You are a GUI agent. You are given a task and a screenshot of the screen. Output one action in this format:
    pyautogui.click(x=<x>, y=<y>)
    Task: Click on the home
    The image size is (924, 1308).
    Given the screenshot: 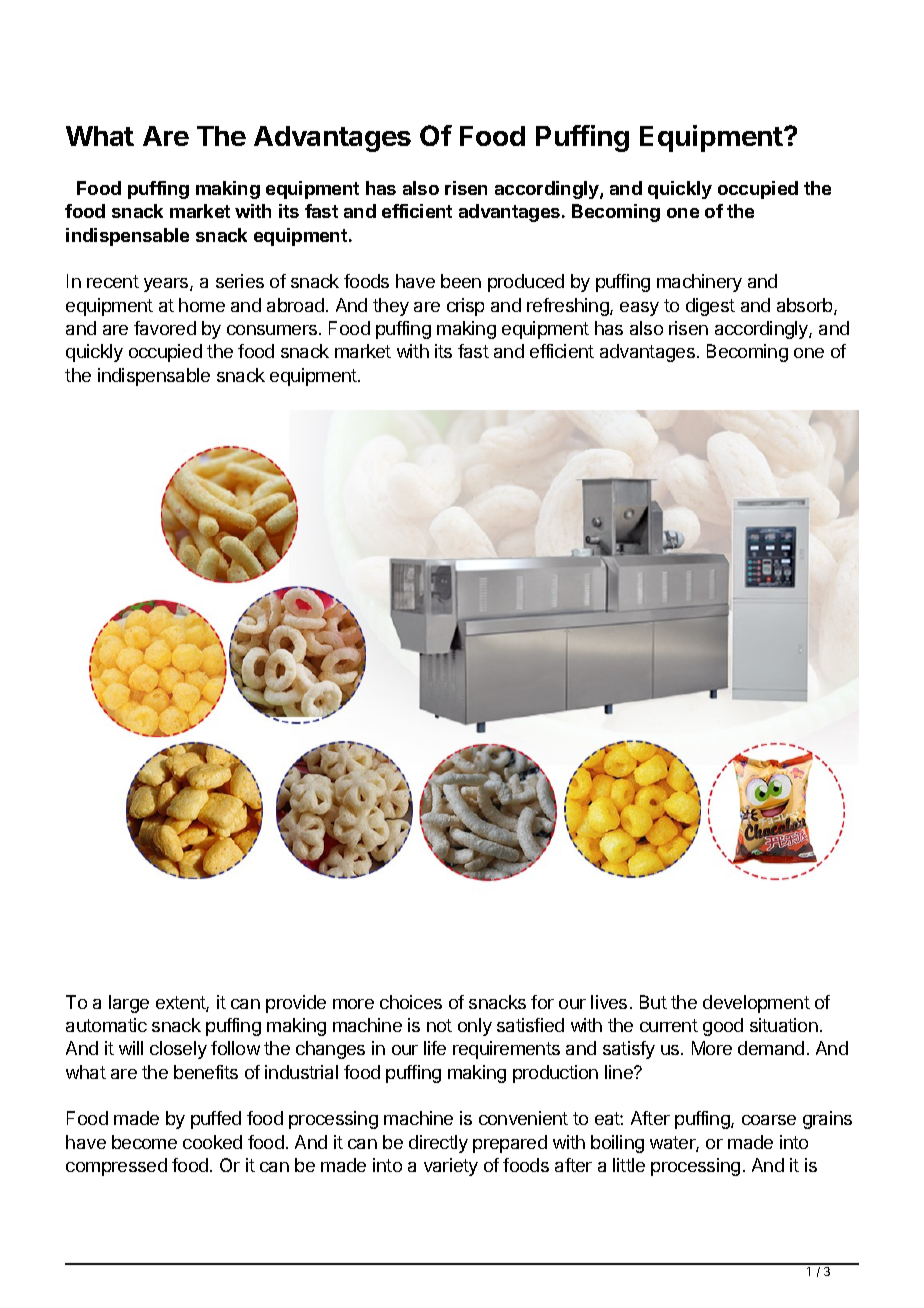 What is the action you would take?
    pyautogui.click(x=202, y=305)
